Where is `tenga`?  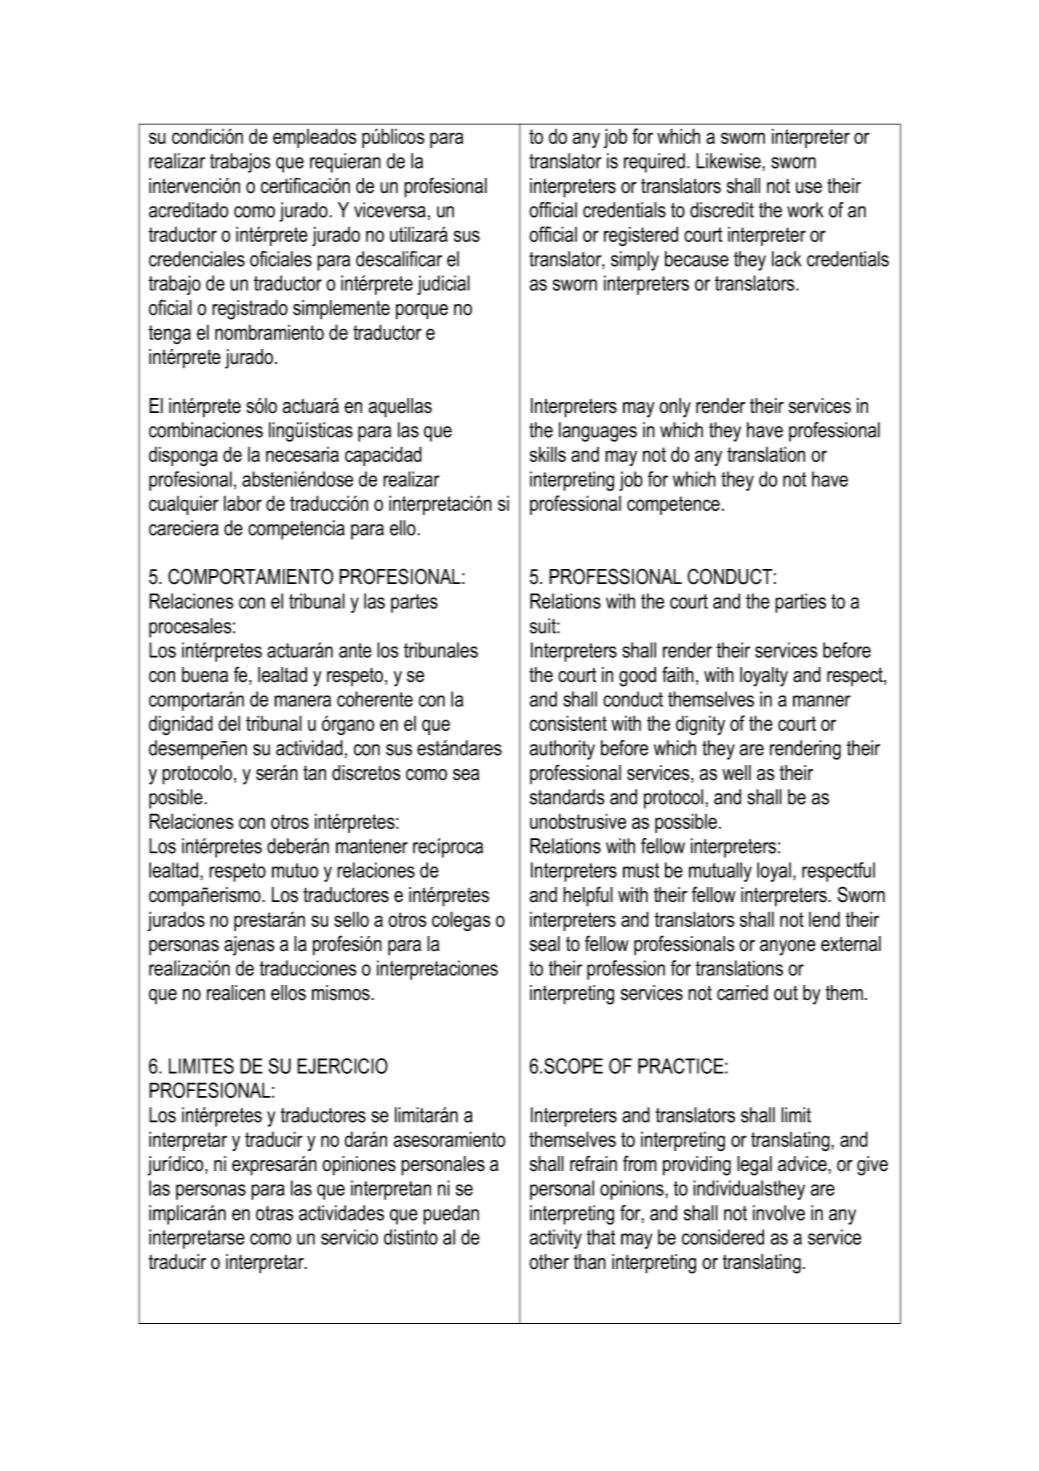 tenga is located at coordinates (169, 334).
